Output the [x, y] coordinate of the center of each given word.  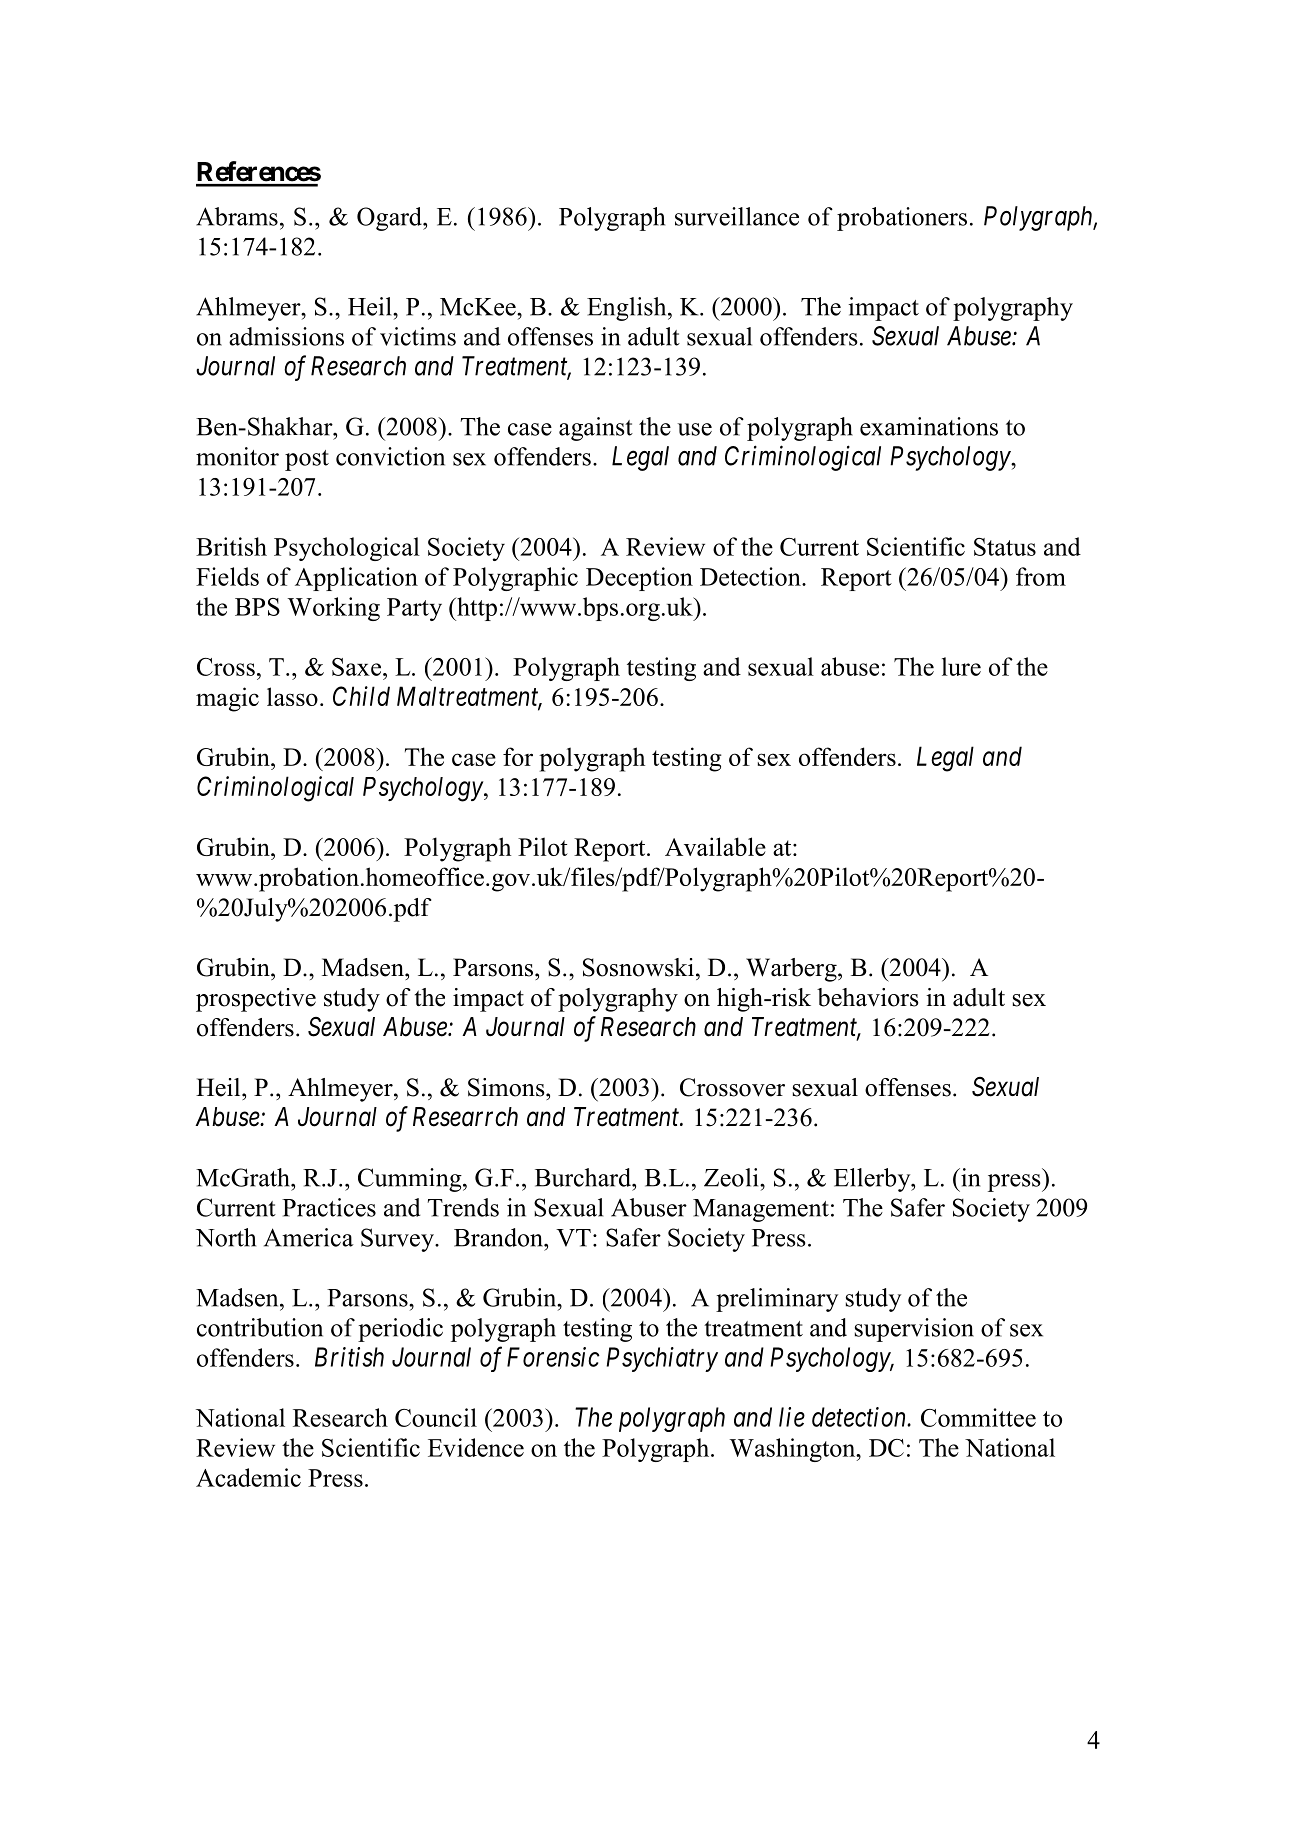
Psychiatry [662, 1359]
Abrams [237, 216]
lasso [292, 696]
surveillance [737, 216]
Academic [248, 1477]
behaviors [868, 997]
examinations [929, 426]
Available [715, 846]
